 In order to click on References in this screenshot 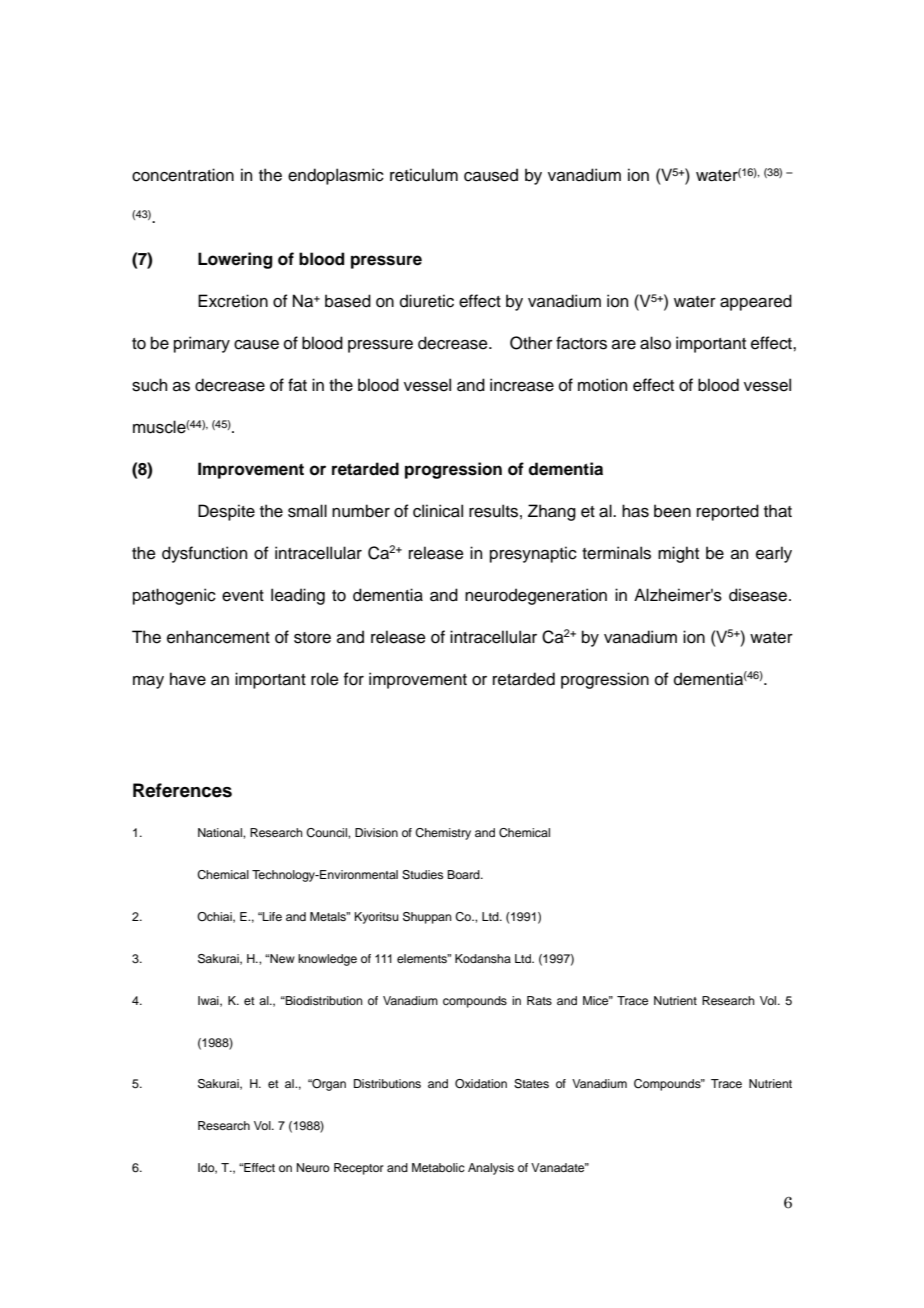, I will do `click(182, 790)`.
